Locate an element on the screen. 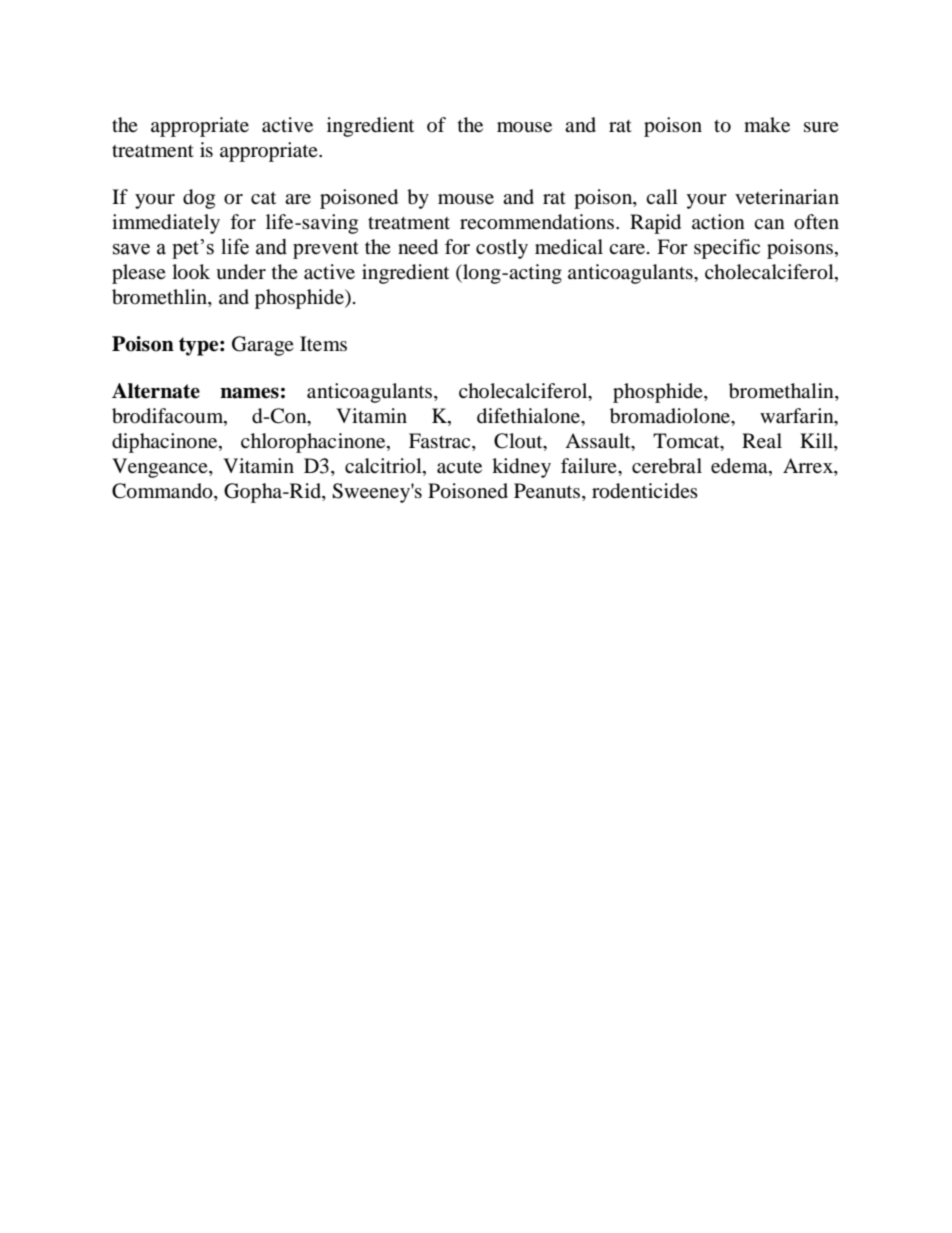  look is located at coordinates (191, 272).
